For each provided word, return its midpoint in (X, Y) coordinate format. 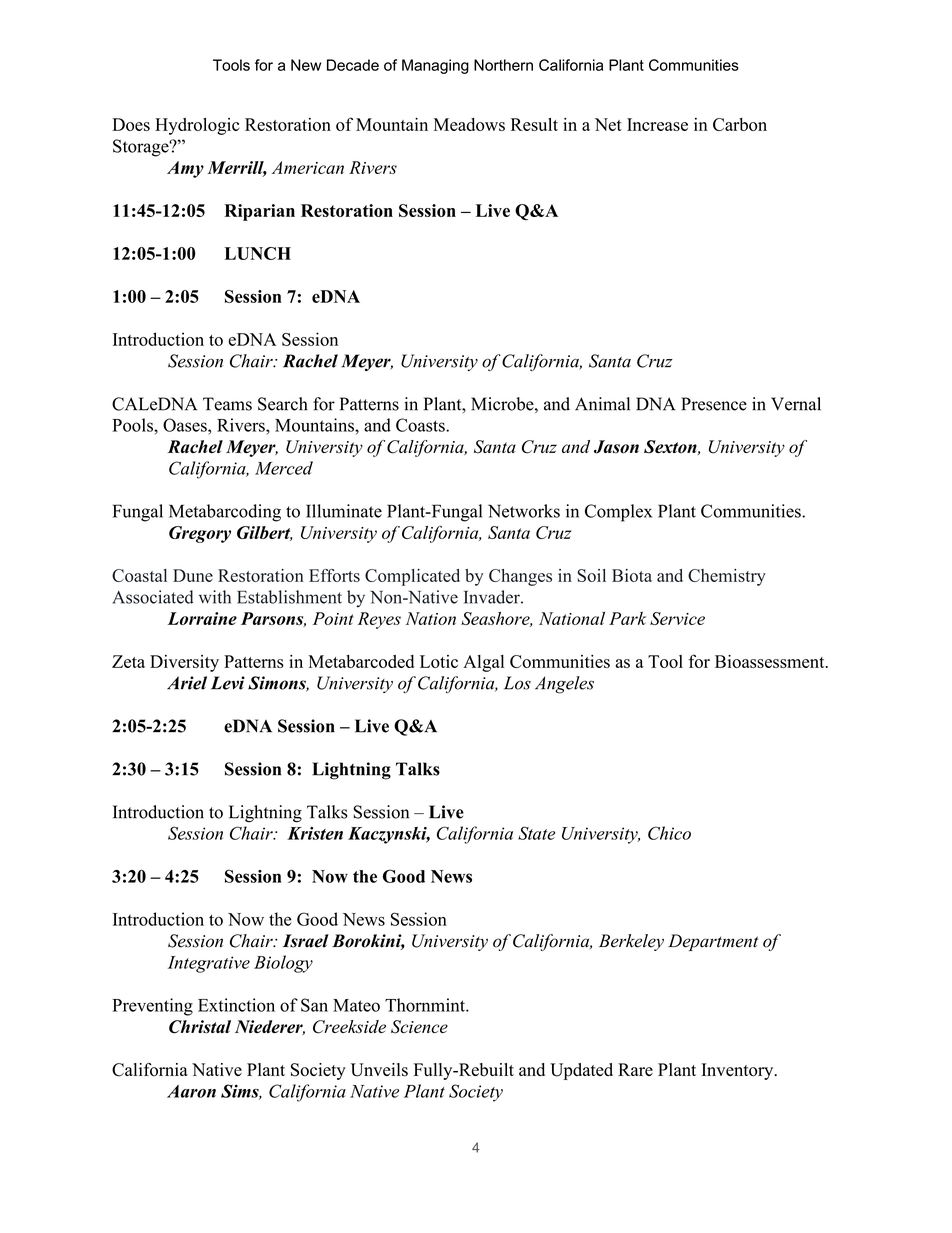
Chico (669, 833)
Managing (435, 66)
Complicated (412, 577)
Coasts (421, 425)
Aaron (191, 1091)
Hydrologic (197, 126)
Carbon (740, 124)
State (536, 833)
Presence (714, 404)
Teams (227, 404)
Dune (193, 575)
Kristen (315, 833)
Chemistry (727, 577)
